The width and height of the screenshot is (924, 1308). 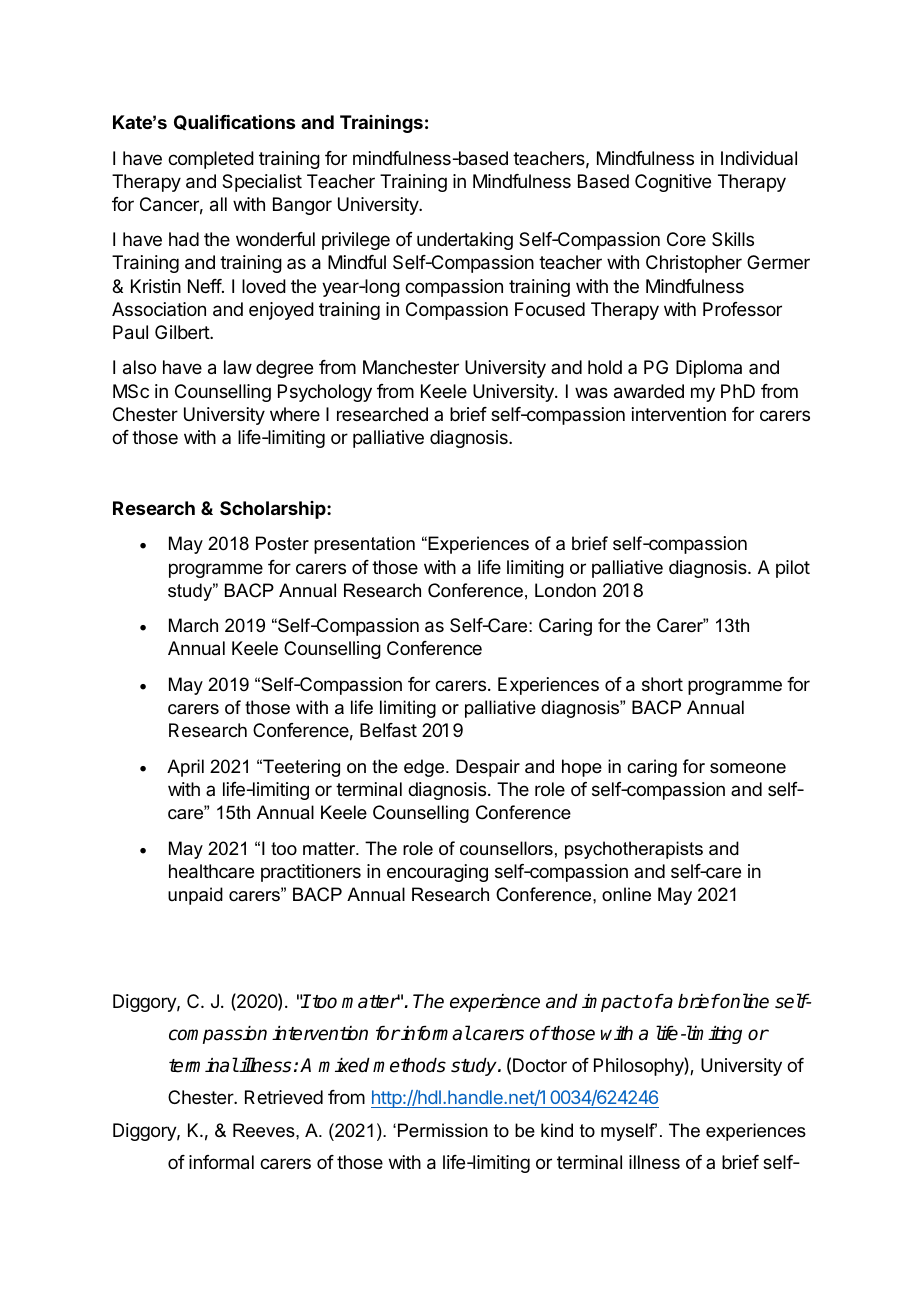 What do you see at coordinates (465, 241) in the screenshot?
I see `undertaking` at bounding box center [465, 241].
